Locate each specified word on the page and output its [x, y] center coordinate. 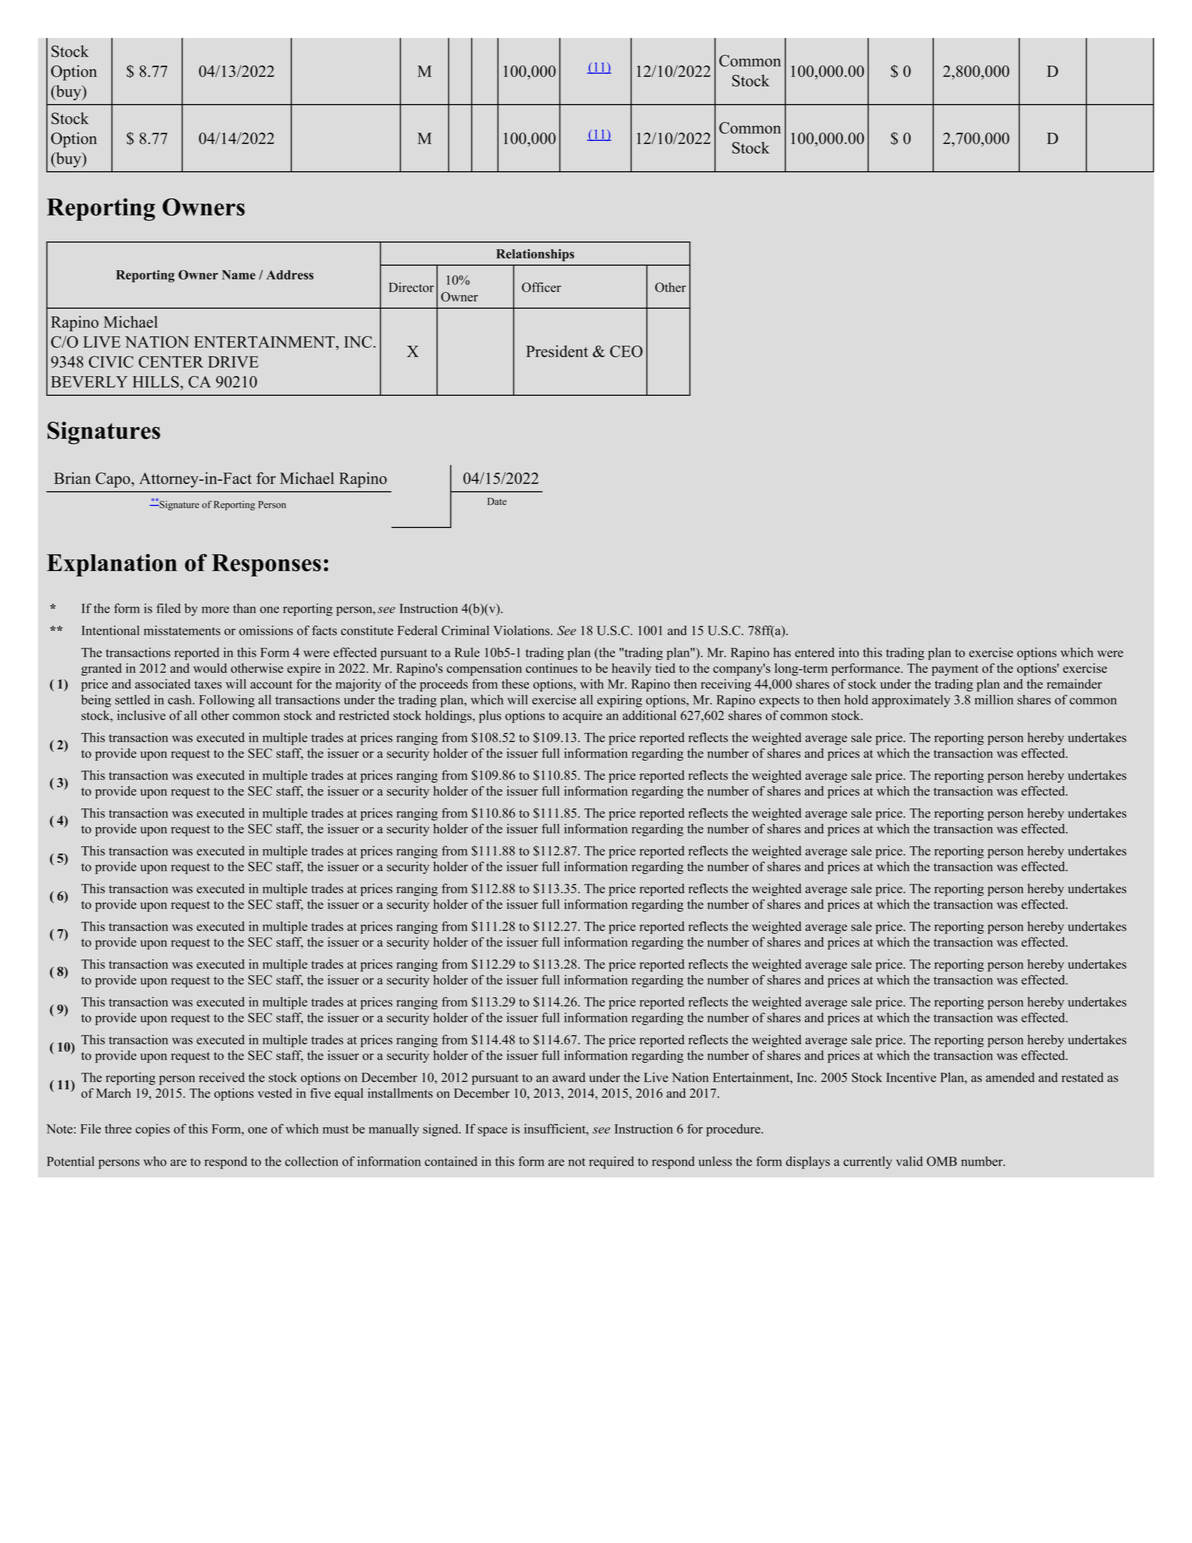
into [849, 652]
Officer [541, 287]
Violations [523, 630]
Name [239, 275]
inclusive [141, 715]
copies [152, 1130]
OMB [942, 1161]
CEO [626, 351]
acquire [582, 716]
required [611, 1162]
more [215, 609]
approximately [911, 701]
